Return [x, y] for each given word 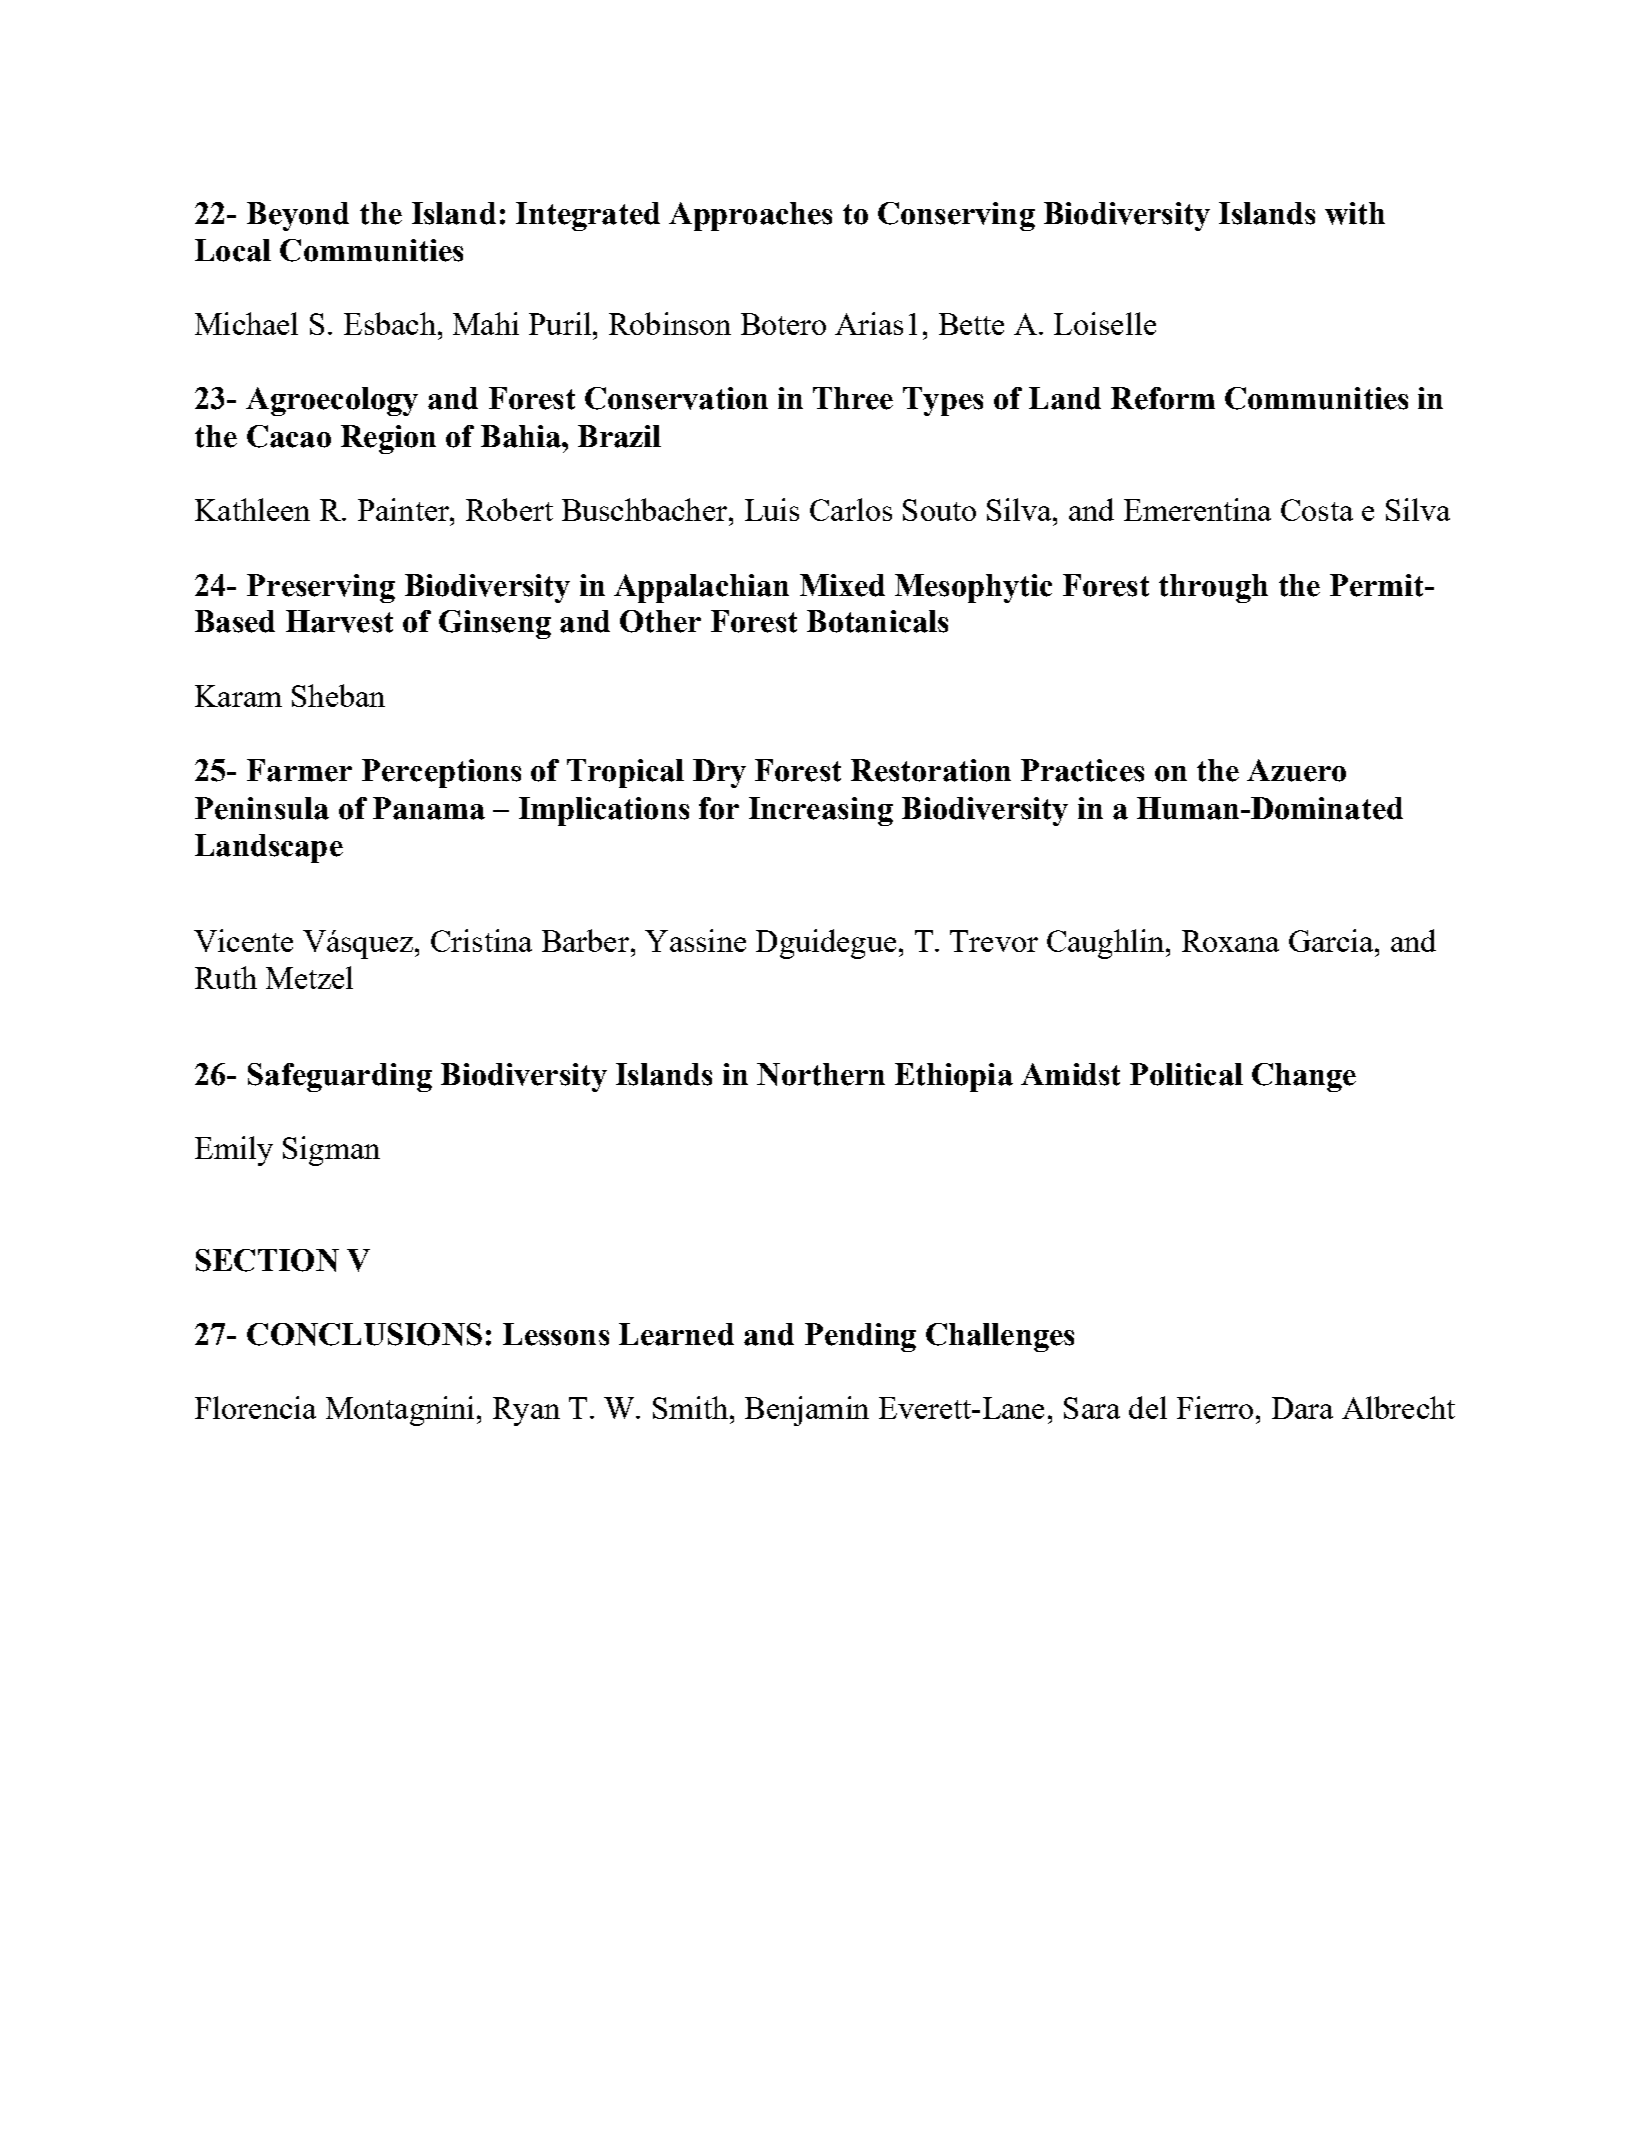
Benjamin [807, 1411]
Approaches [750, 216]
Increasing [821, 811]
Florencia [255, 1407]
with [1355, 213]
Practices [1082, 770]
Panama [429, 808]
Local [233, 250]
